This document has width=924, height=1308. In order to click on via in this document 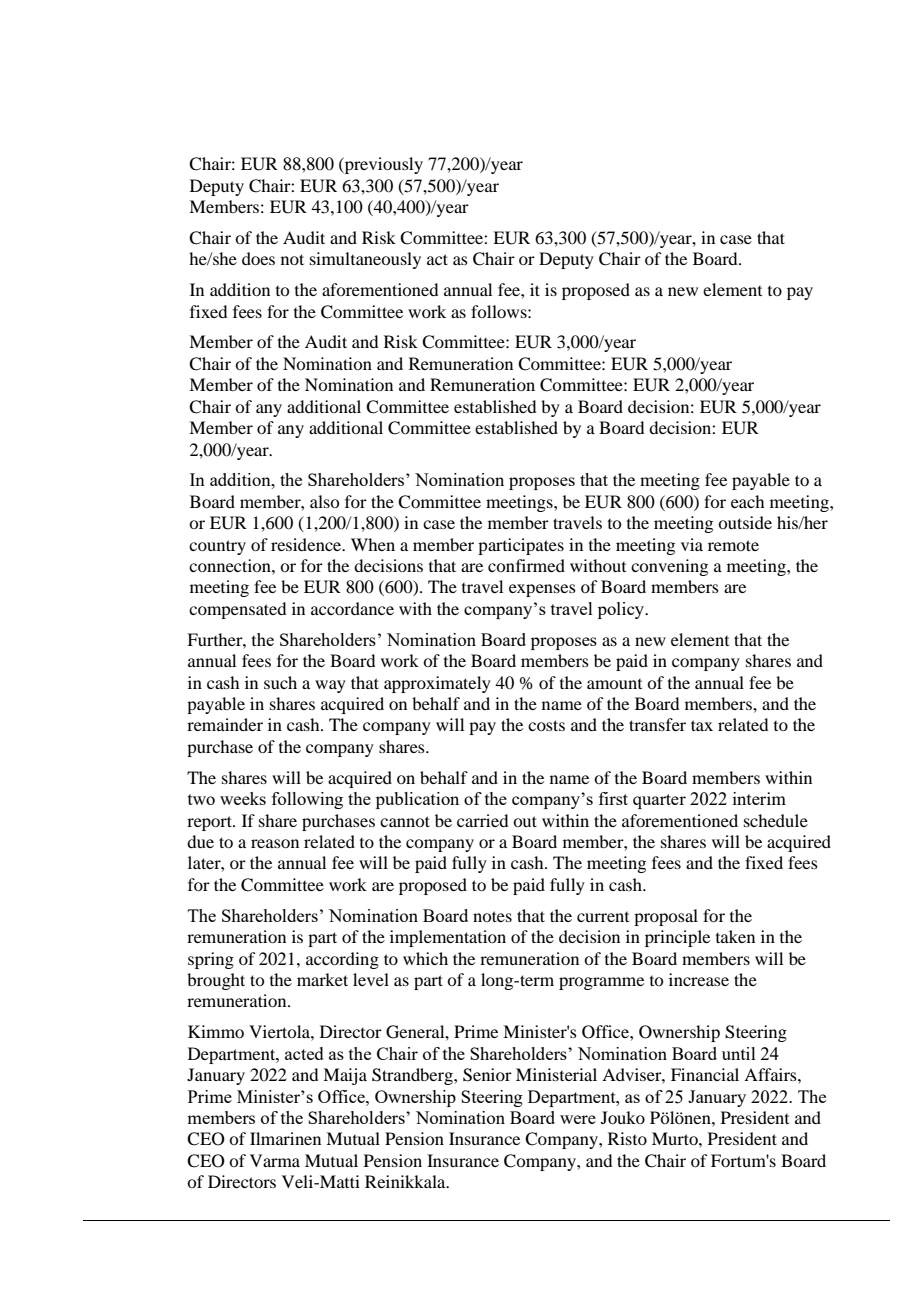, I will do `click(692, 544)`.
